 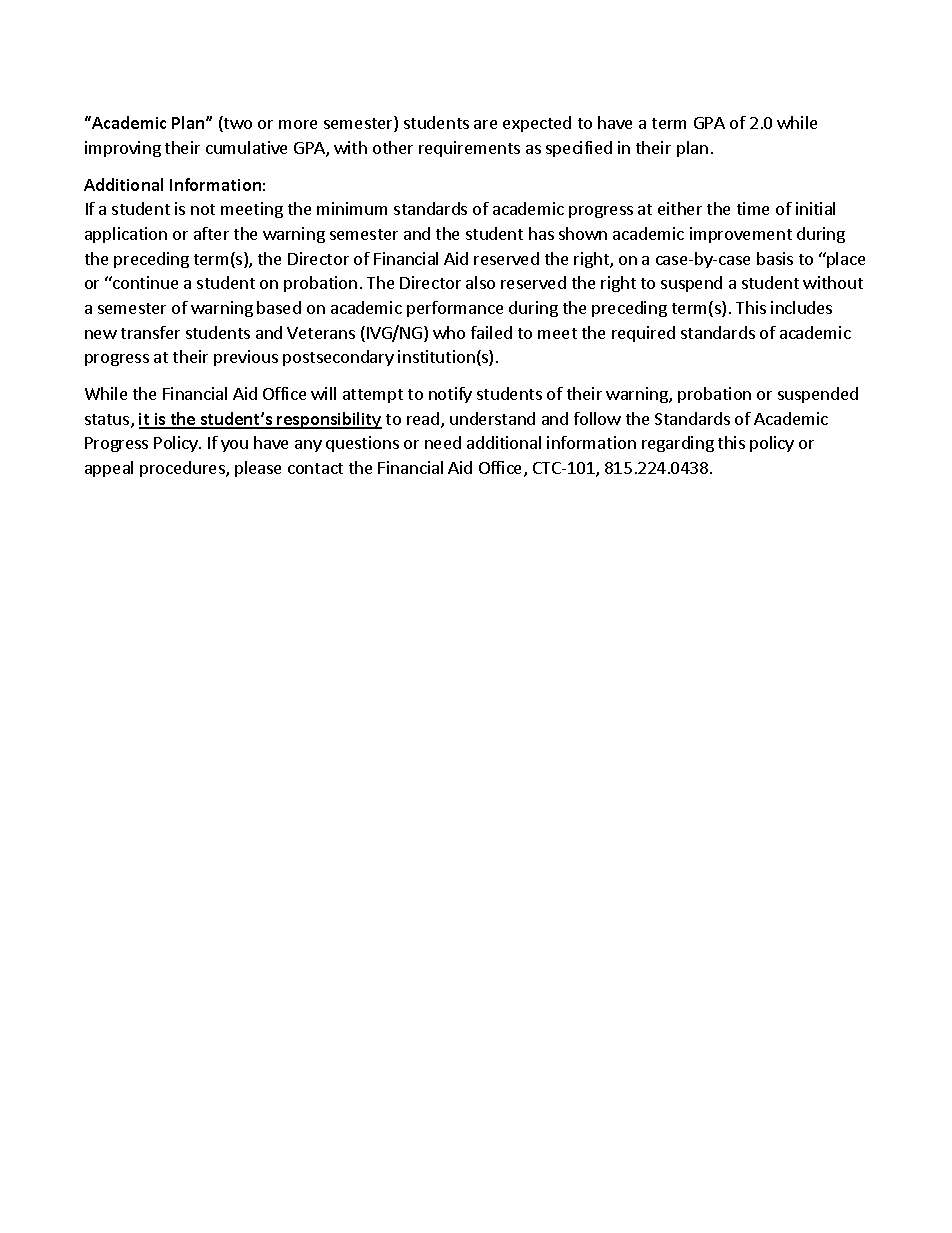 What do you see at coordinates (741, 235) in the image?
I see `improvement` at bounding box center [741, 235].
